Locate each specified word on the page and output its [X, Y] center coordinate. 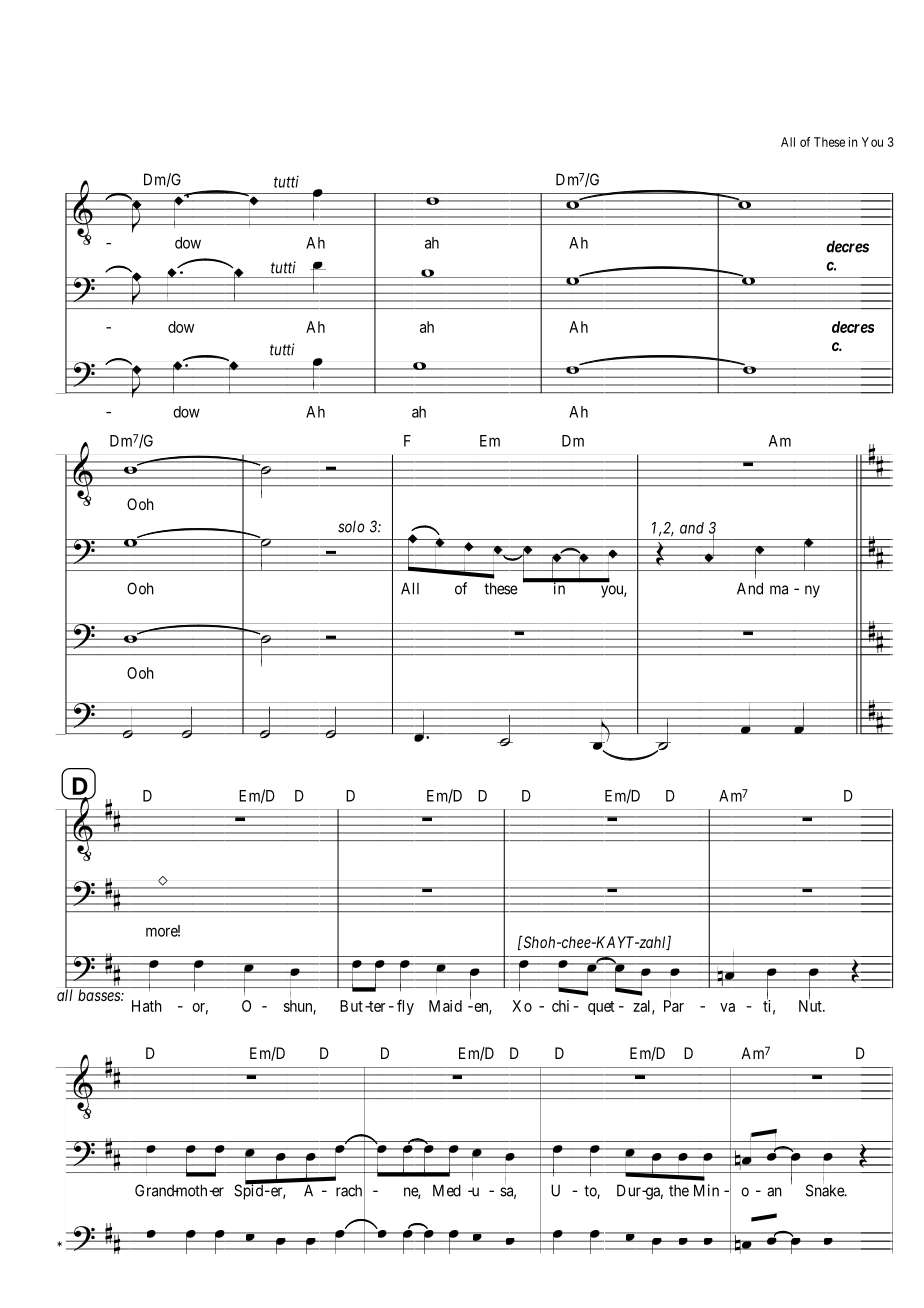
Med [447, 1190]
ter [376, 1006]
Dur [629, 1190]
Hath [147, 1006]
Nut [811, 1005]
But [351, 1006]
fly [405, 1007]
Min [706, 1190]
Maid [445, 1006]
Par [674, 1006]
